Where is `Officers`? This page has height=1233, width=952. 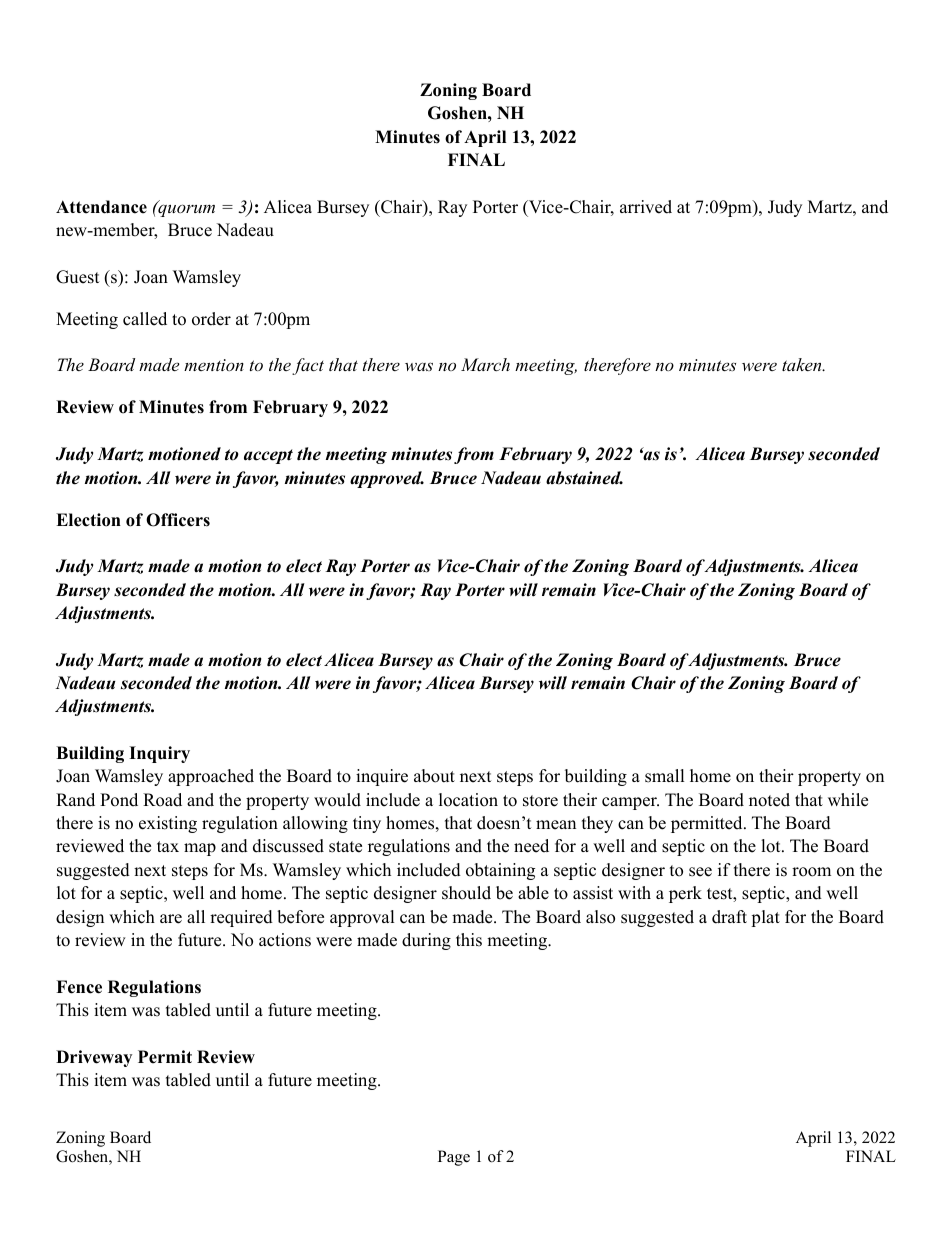
Officers is located at coordinates (178, 520).
